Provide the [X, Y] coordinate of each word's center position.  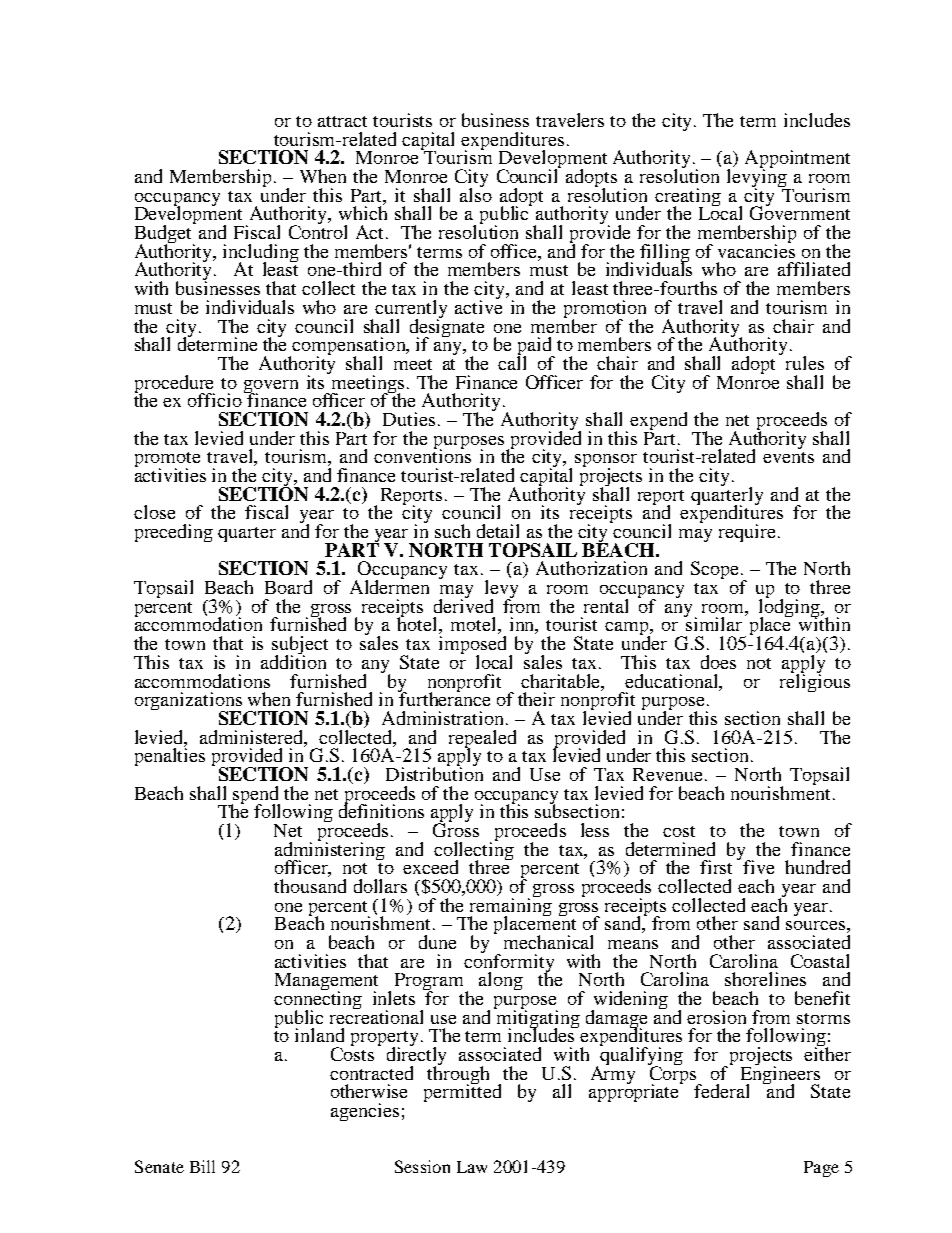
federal [721, 1091]
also [476, 193]
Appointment [797, 160]
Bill [202, 1166]
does [718, 662]
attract [342, 121]
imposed [472, 646]
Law [472, 1167]
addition [293, 661]
